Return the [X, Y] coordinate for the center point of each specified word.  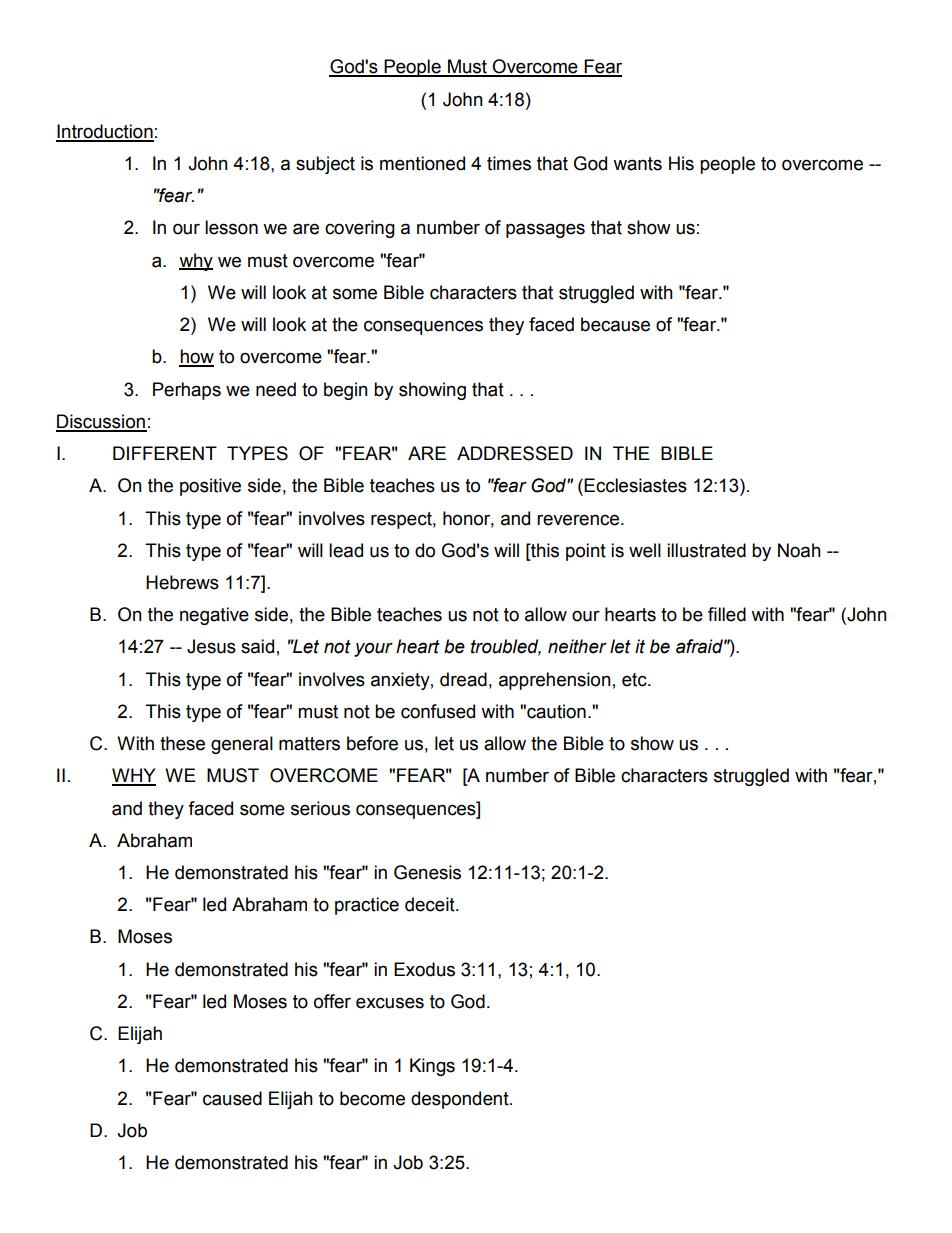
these [182, 743]
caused [232, 1098]
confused [438, 711]
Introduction [105, 132]
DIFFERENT [165, 453]
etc [635, 680]
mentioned [422, 163]
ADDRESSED [515, 453]
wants [637, 164]
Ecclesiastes [635, 485]
